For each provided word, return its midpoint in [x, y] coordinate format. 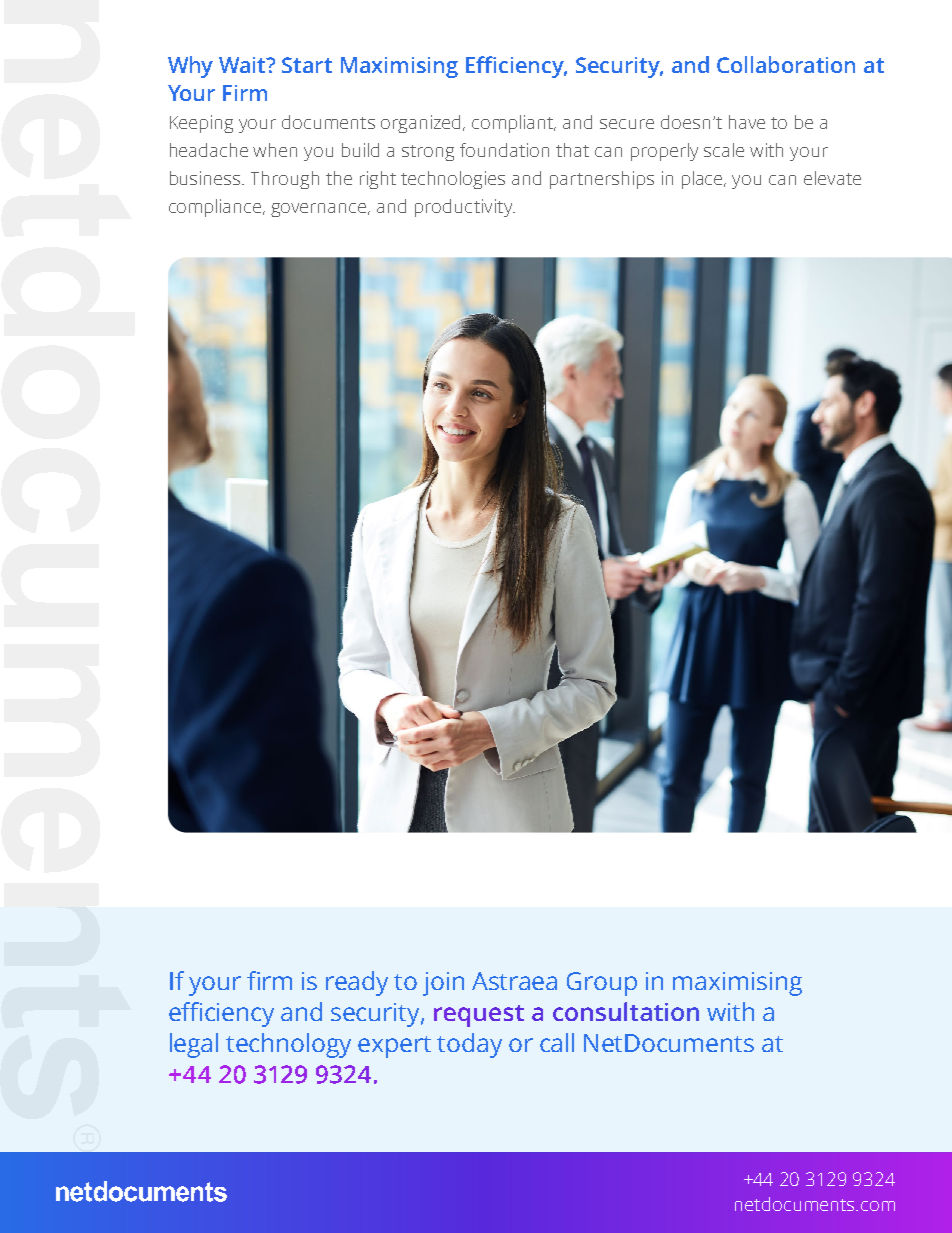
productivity [465, 208]
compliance [216, 208]
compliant [514, 124]
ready [357, 983]
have [747, 122]
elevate [832, 178]
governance [320, 210]
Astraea [514, 981]
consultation [626, 1011]
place [704, 180]
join [443, 984]
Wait [244, 65]
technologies [453, 180]
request [479, 1016]
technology [288, 1045]
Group [602, 984]
